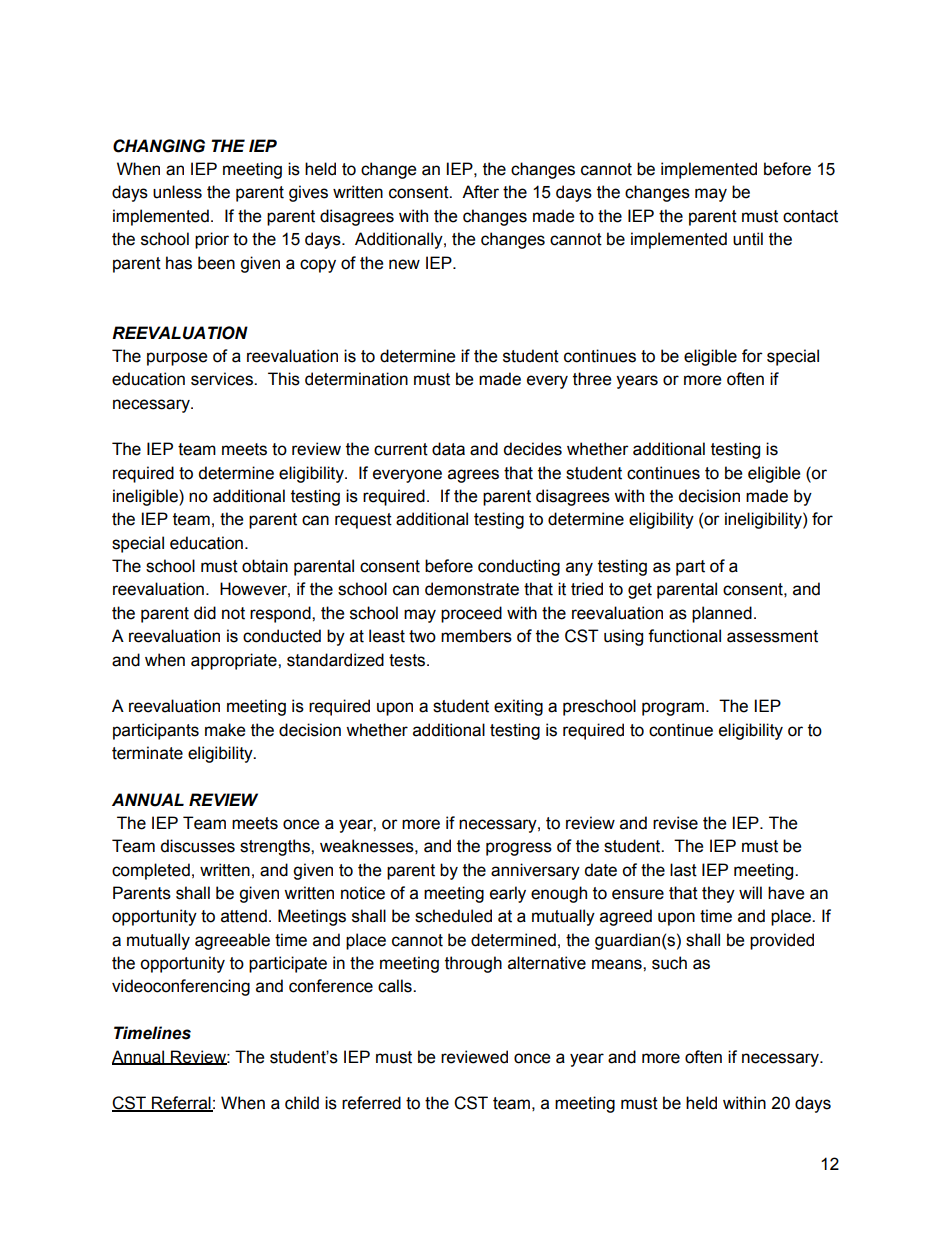 Image resolution: width=952 pixels, height=1233 pixels. Describe the element at coordinates (177, 192) in the page. I see `unless` at that location.
